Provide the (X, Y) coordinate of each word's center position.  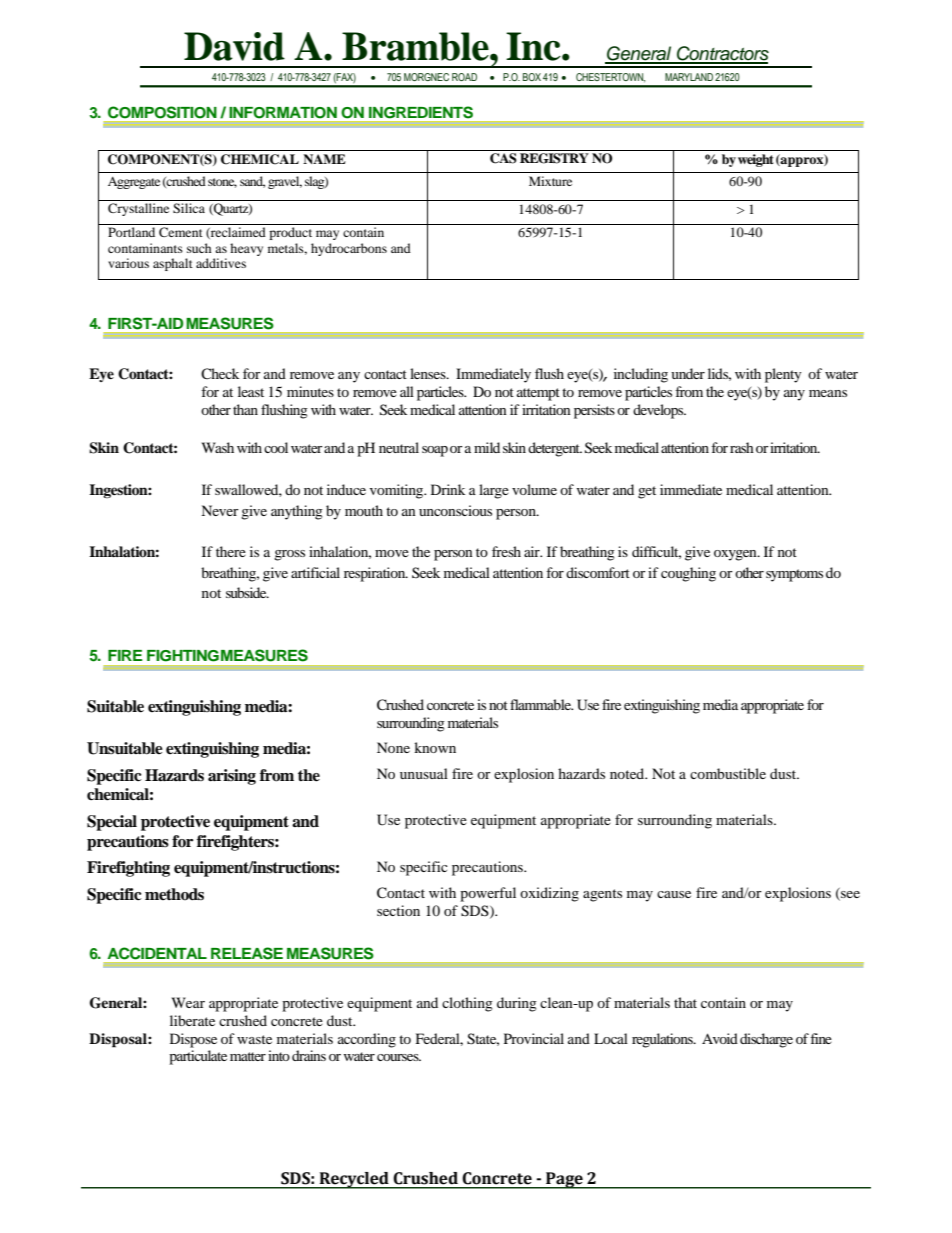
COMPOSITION (162, 112)
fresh (506, 551)
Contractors (722, 54)
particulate (198, 1057)
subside (247, 592)
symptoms (794, 575)
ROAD (464, 77)
